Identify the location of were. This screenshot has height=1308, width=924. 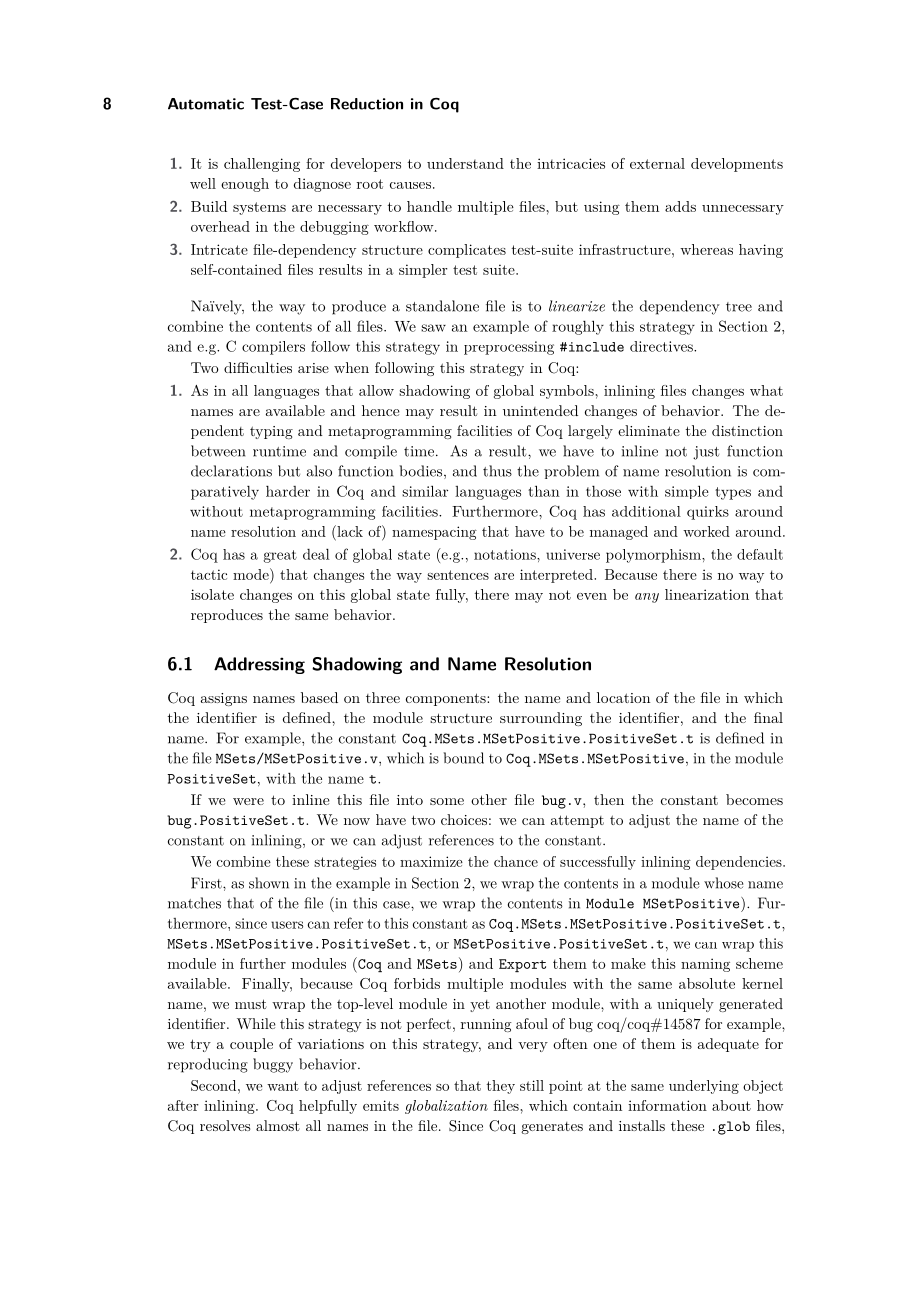
(248, 801).
